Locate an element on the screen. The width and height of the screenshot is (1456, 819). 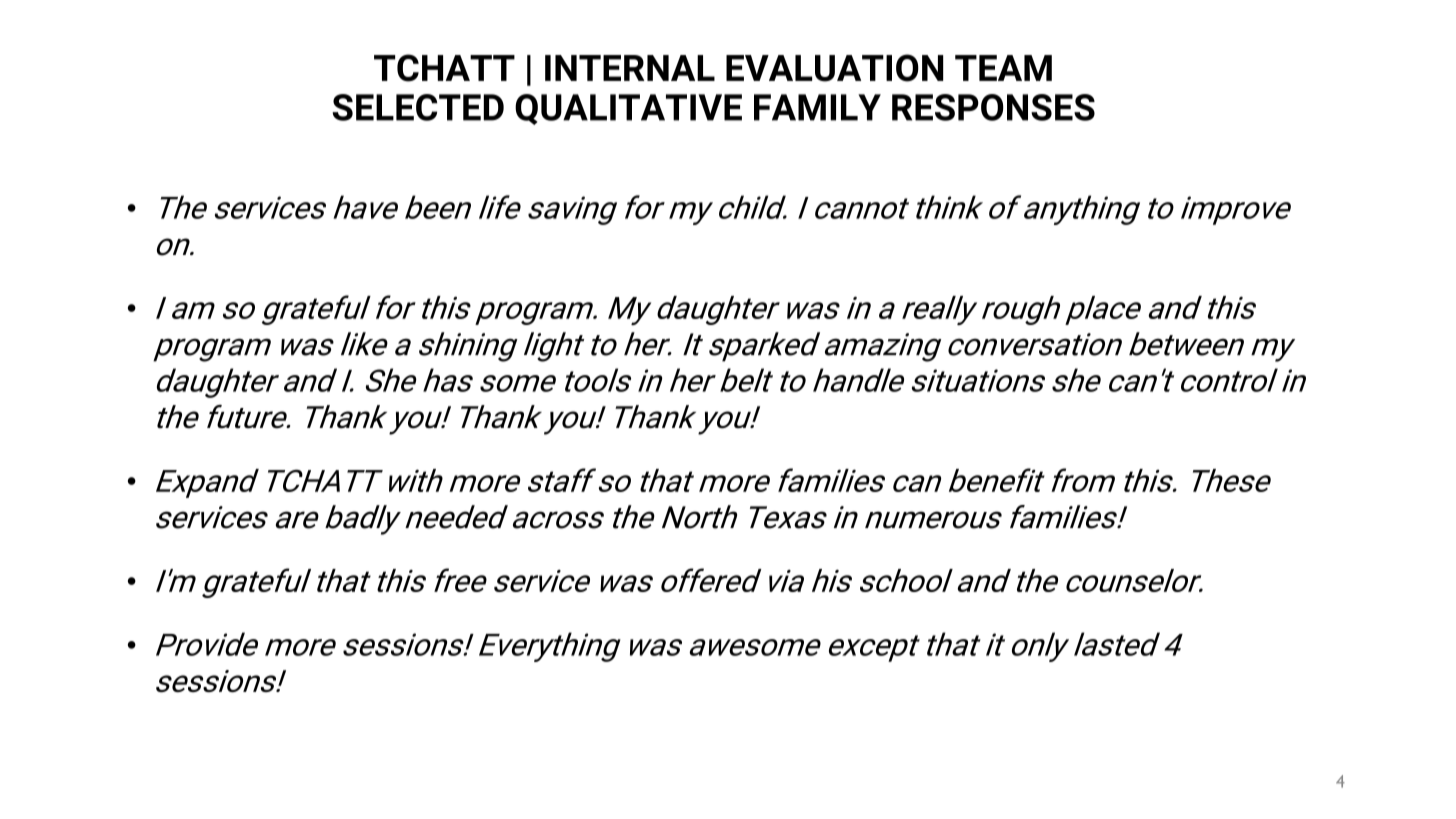
FAMILY is located at coordinates (817, 107).
